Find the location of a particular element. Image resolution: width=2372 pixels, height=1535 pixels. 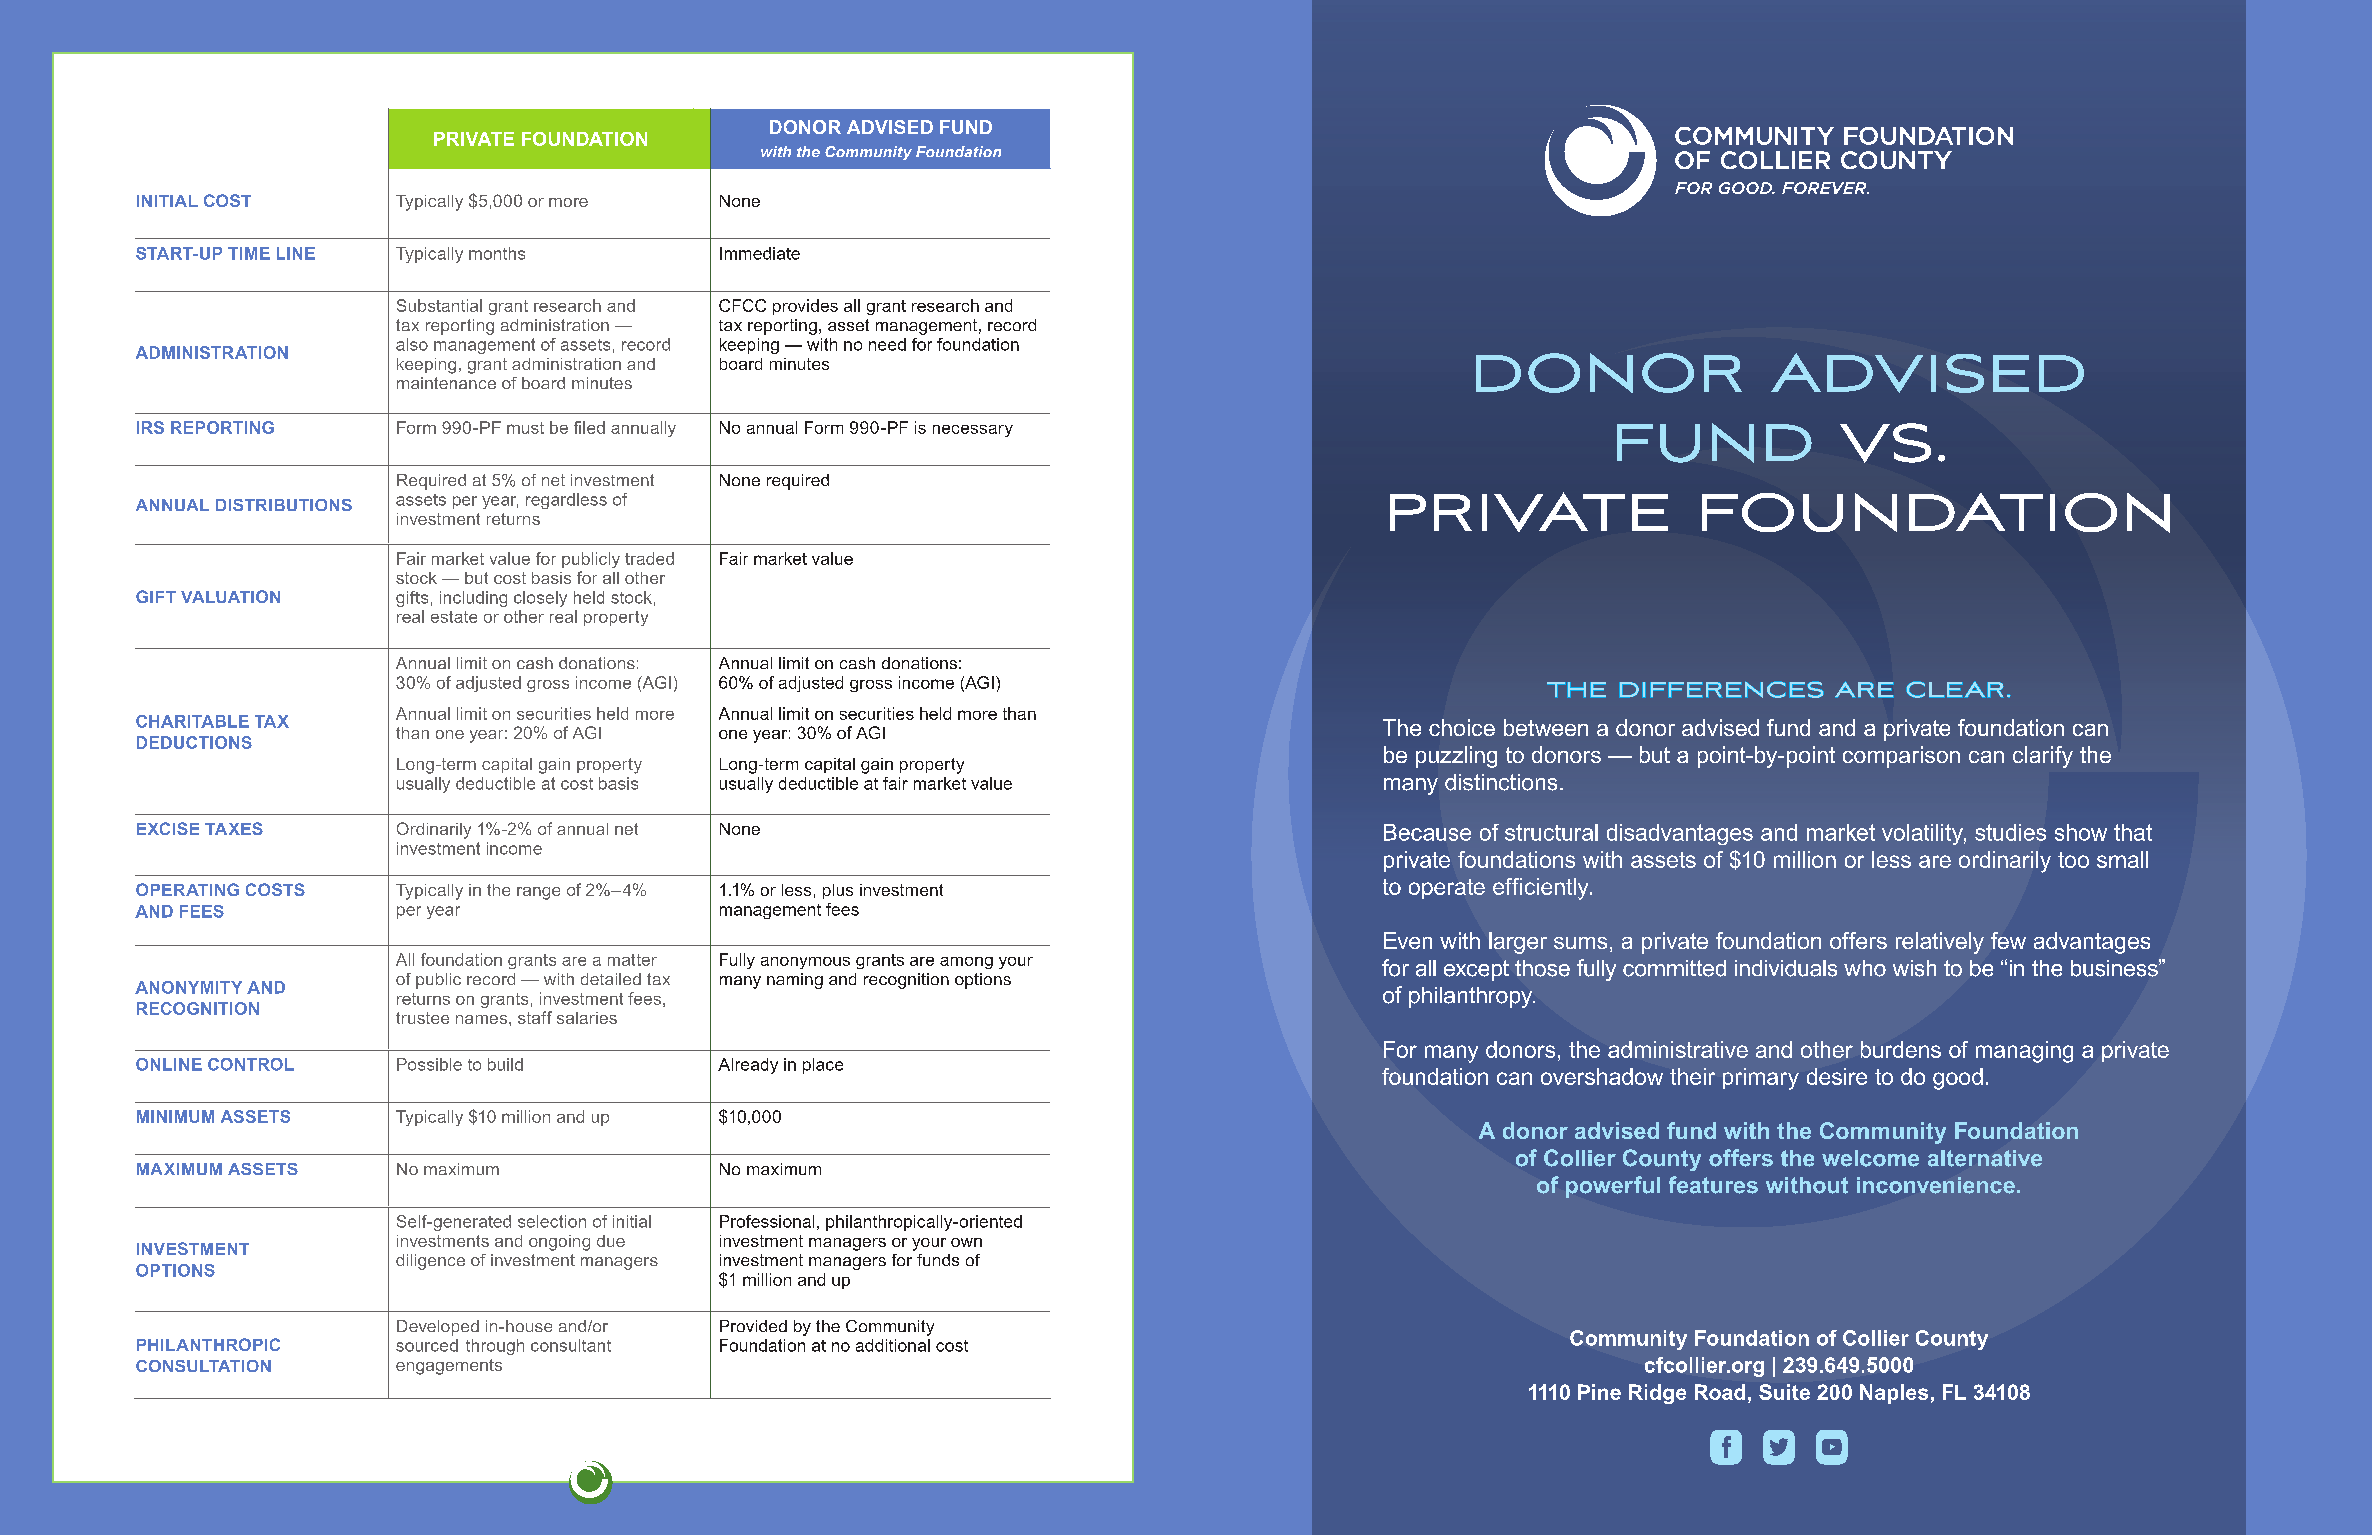

Substantial is located at coordinates (439, 305).
